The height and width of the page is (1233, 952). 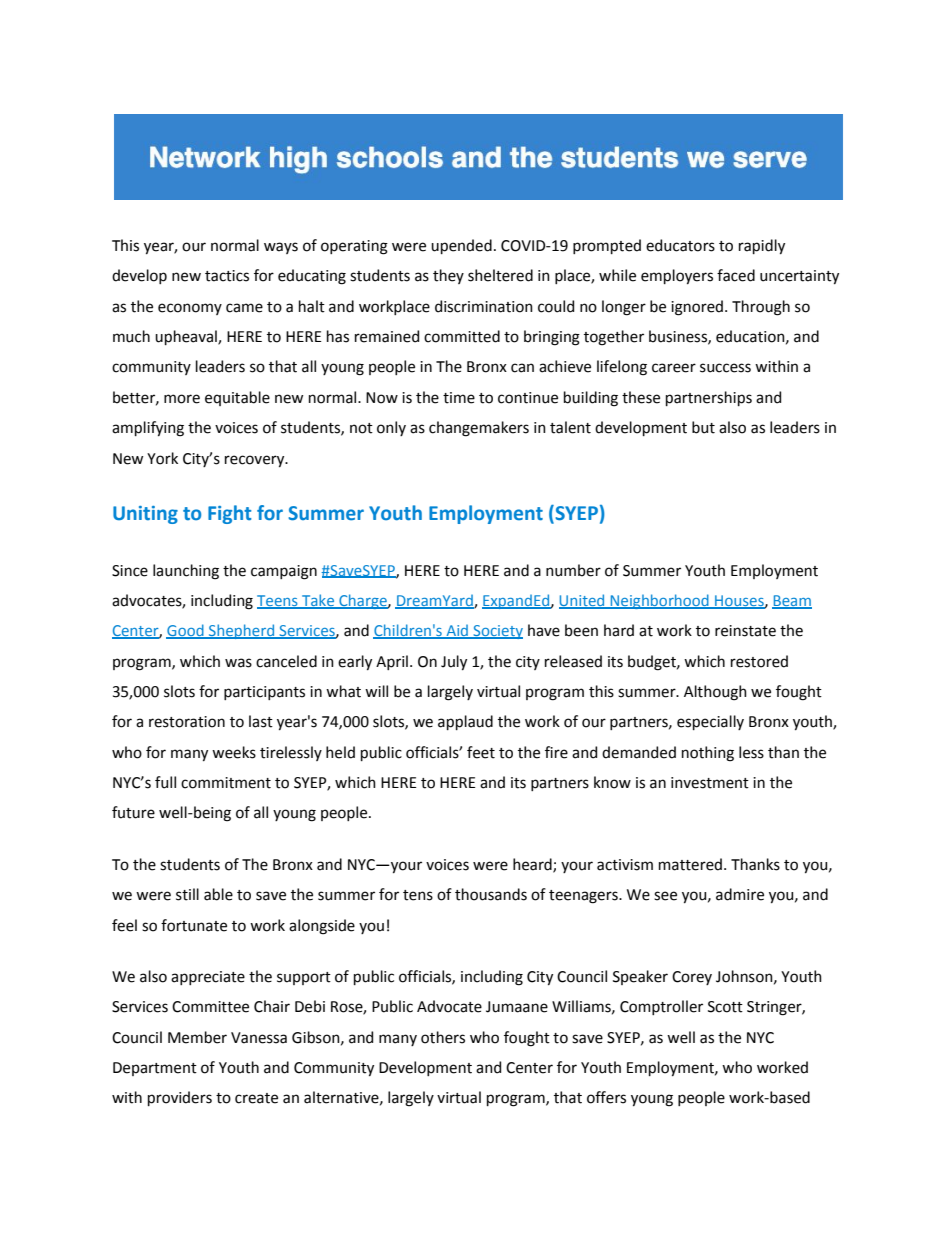 What do you see at coordinates (448, 276) in the page?
I see `they` at bounding box center [448, 276].
